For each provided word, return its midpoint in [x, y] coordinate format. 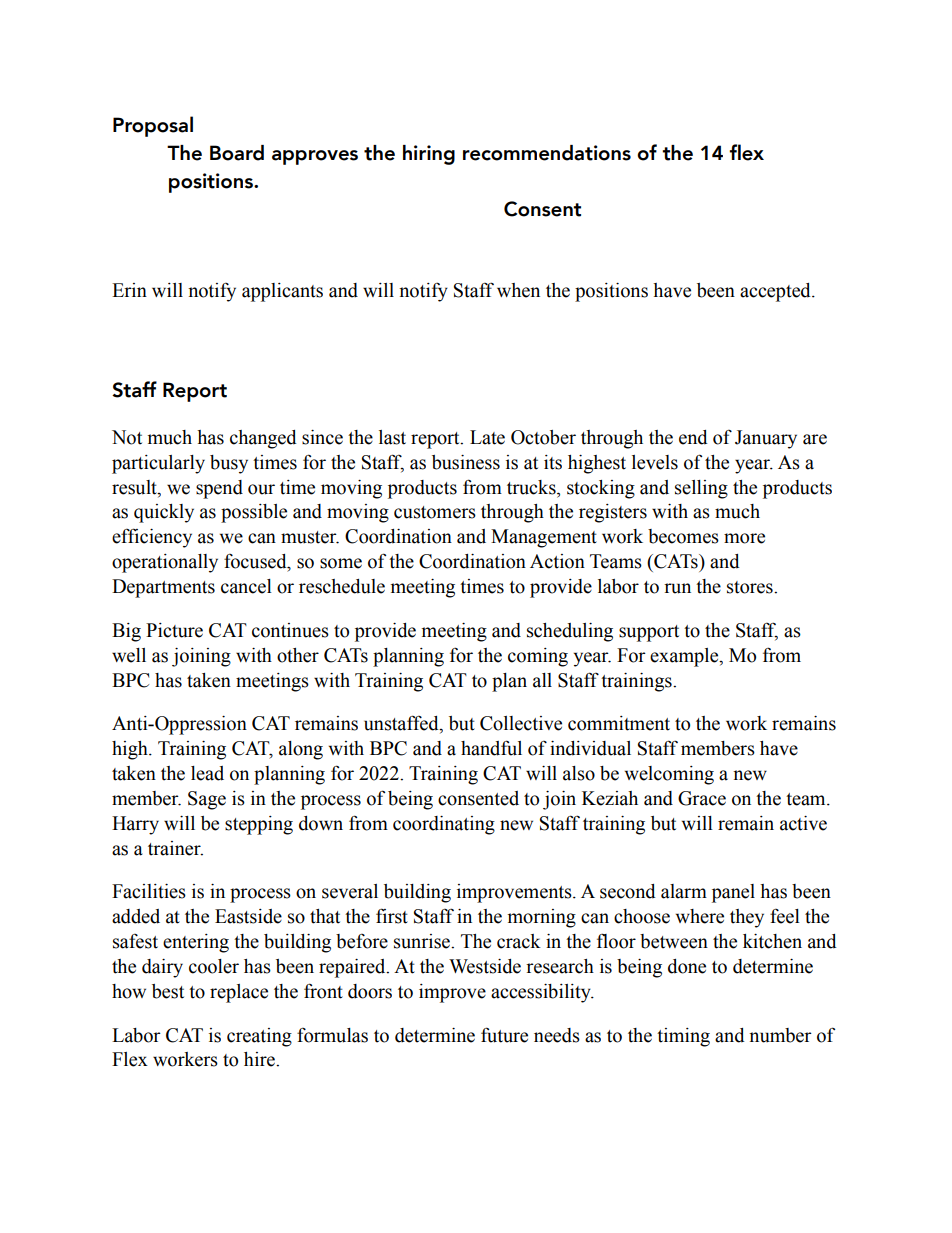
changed [263, 439]
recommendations [547, 153]
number [780, 1035]
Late [487, 437]
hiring [429, 155]
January [766, 439]
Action [557, 561]
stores [751, 587]
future [504, 1035]
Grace [702, 798]
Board [237, 153]
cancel [246, 586]
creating [259, 1037]
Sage [207, 800]
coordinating [444, 825]
